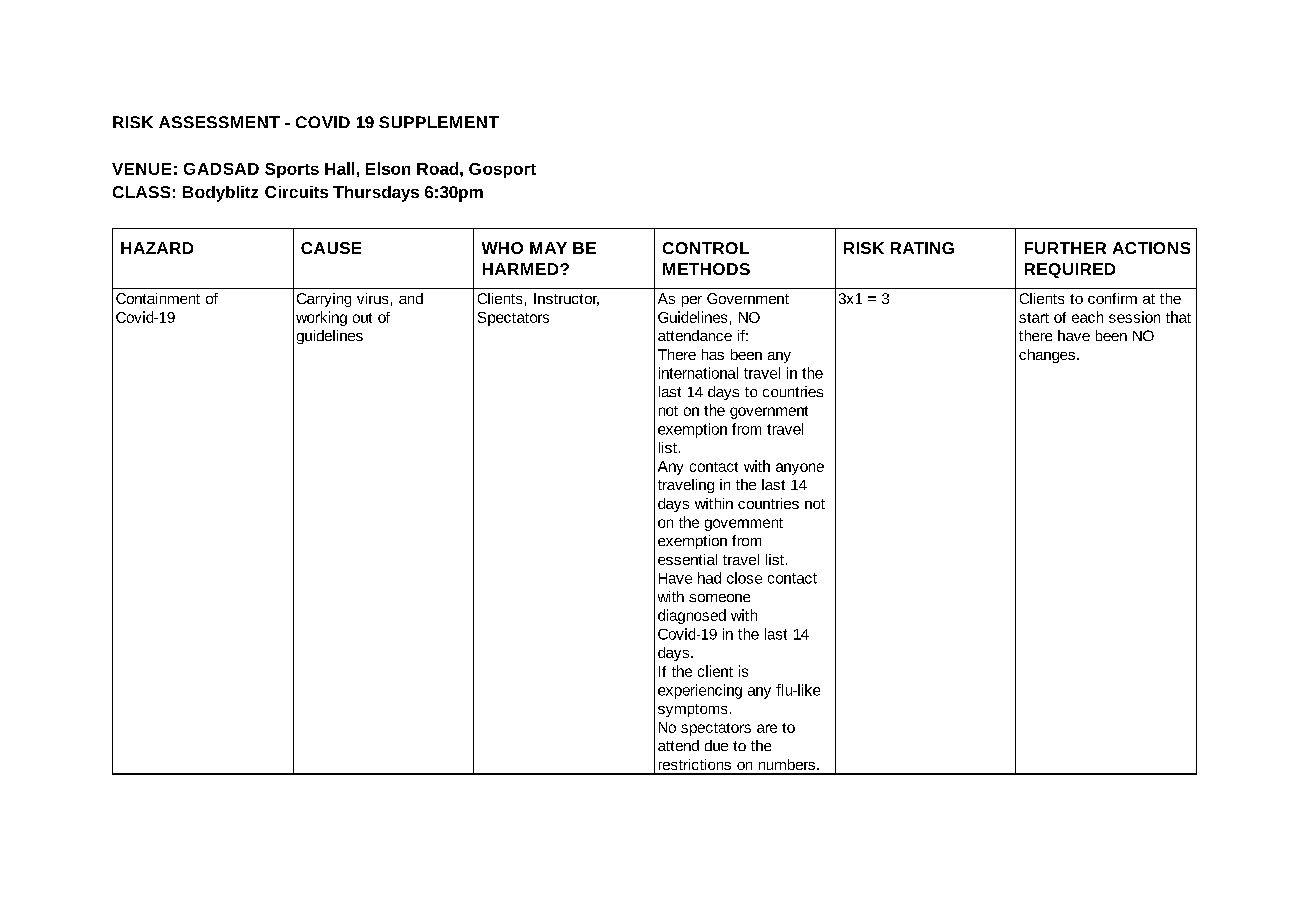 Image resolution: width=1310 pixels, height=924 pixels. I want to click on working, so click(321, 318).
